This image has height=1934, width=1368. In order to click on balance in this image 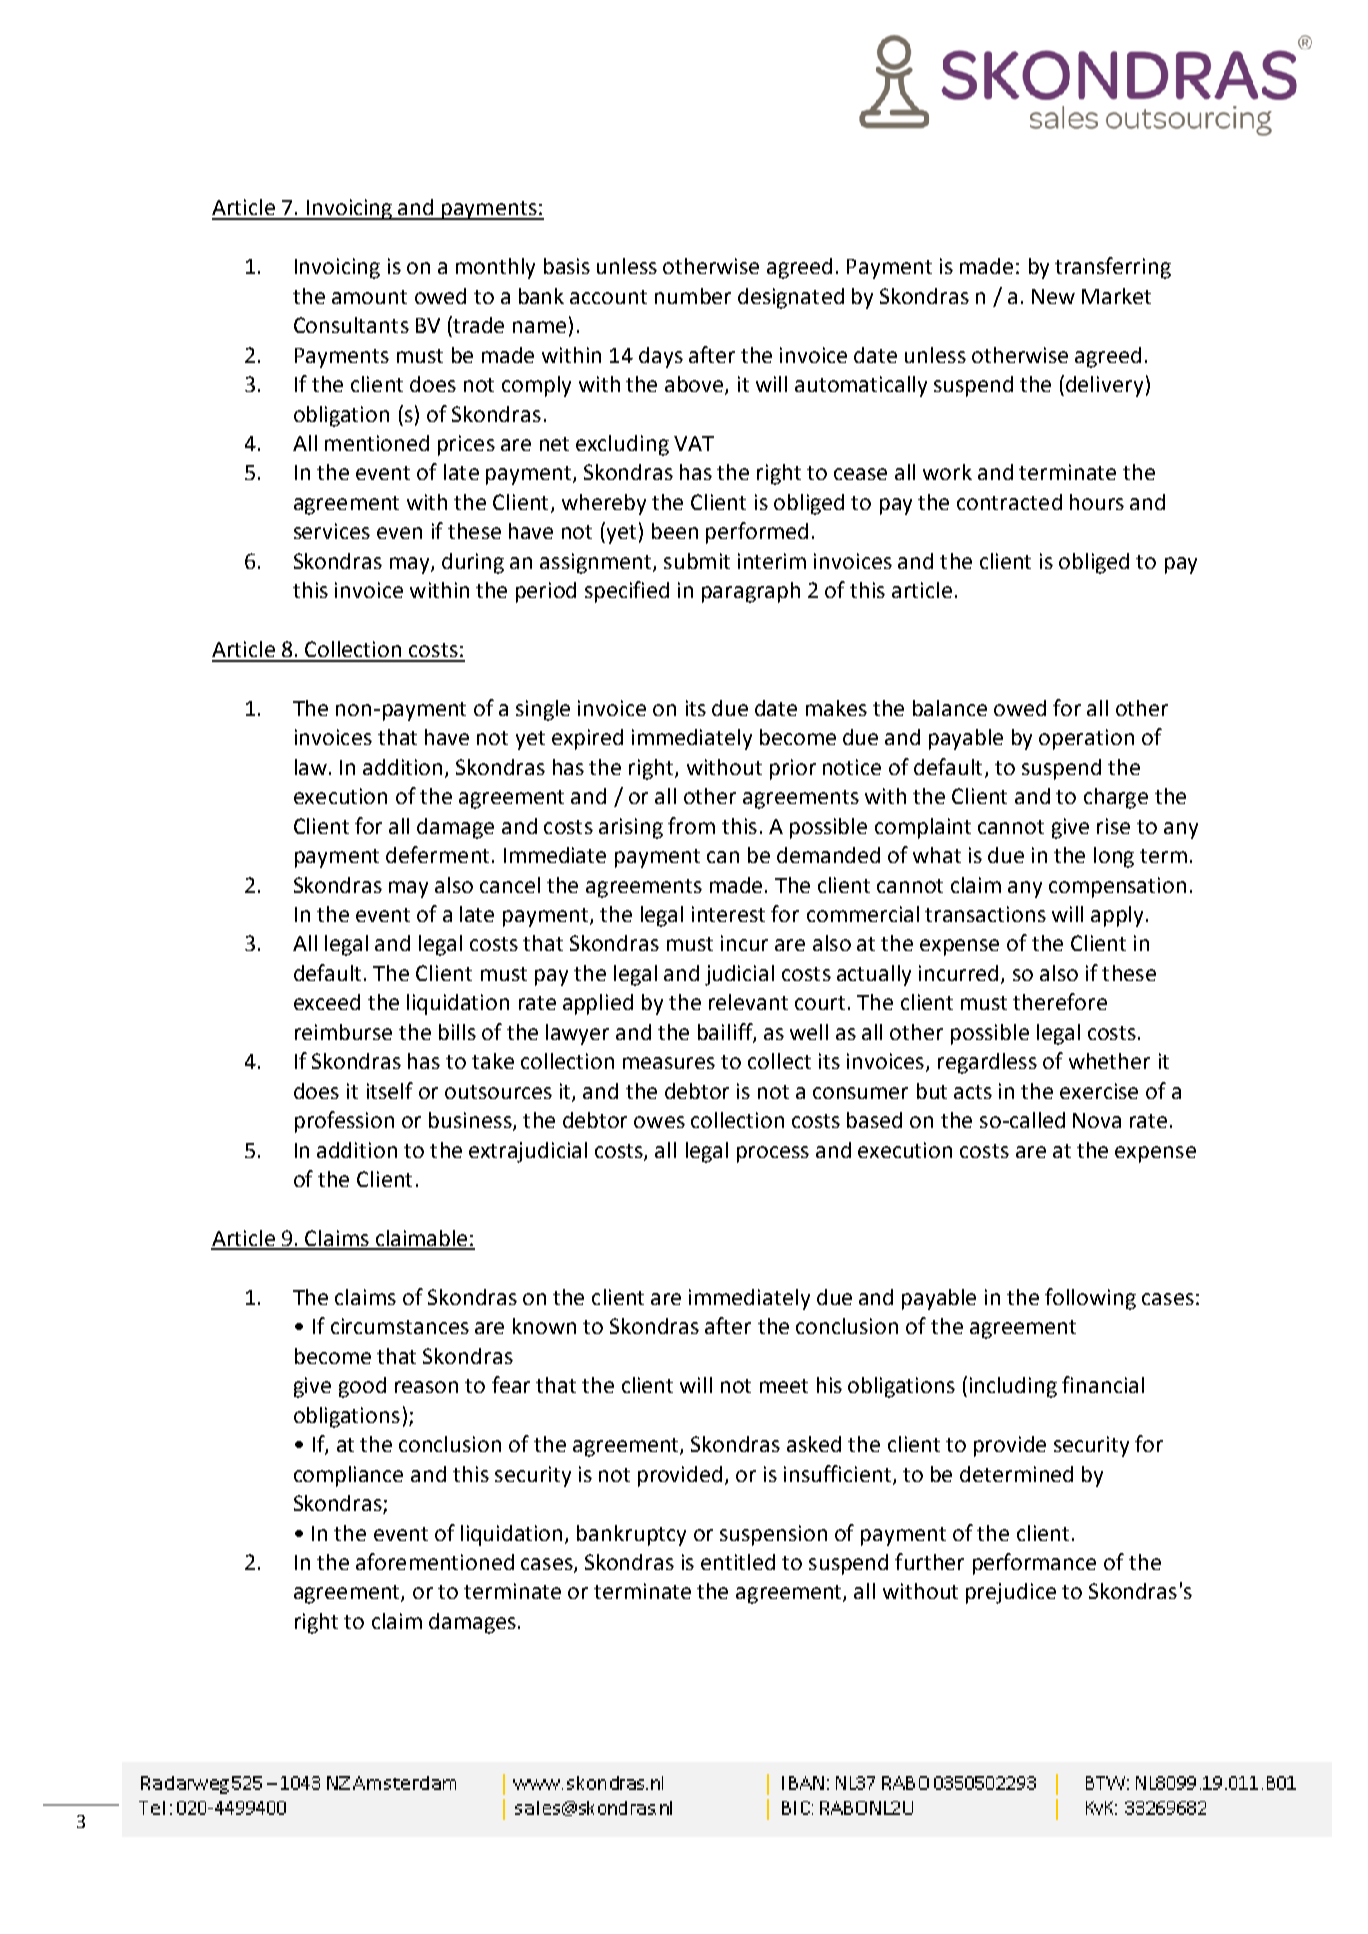, I will do `click(950, 708)`.
